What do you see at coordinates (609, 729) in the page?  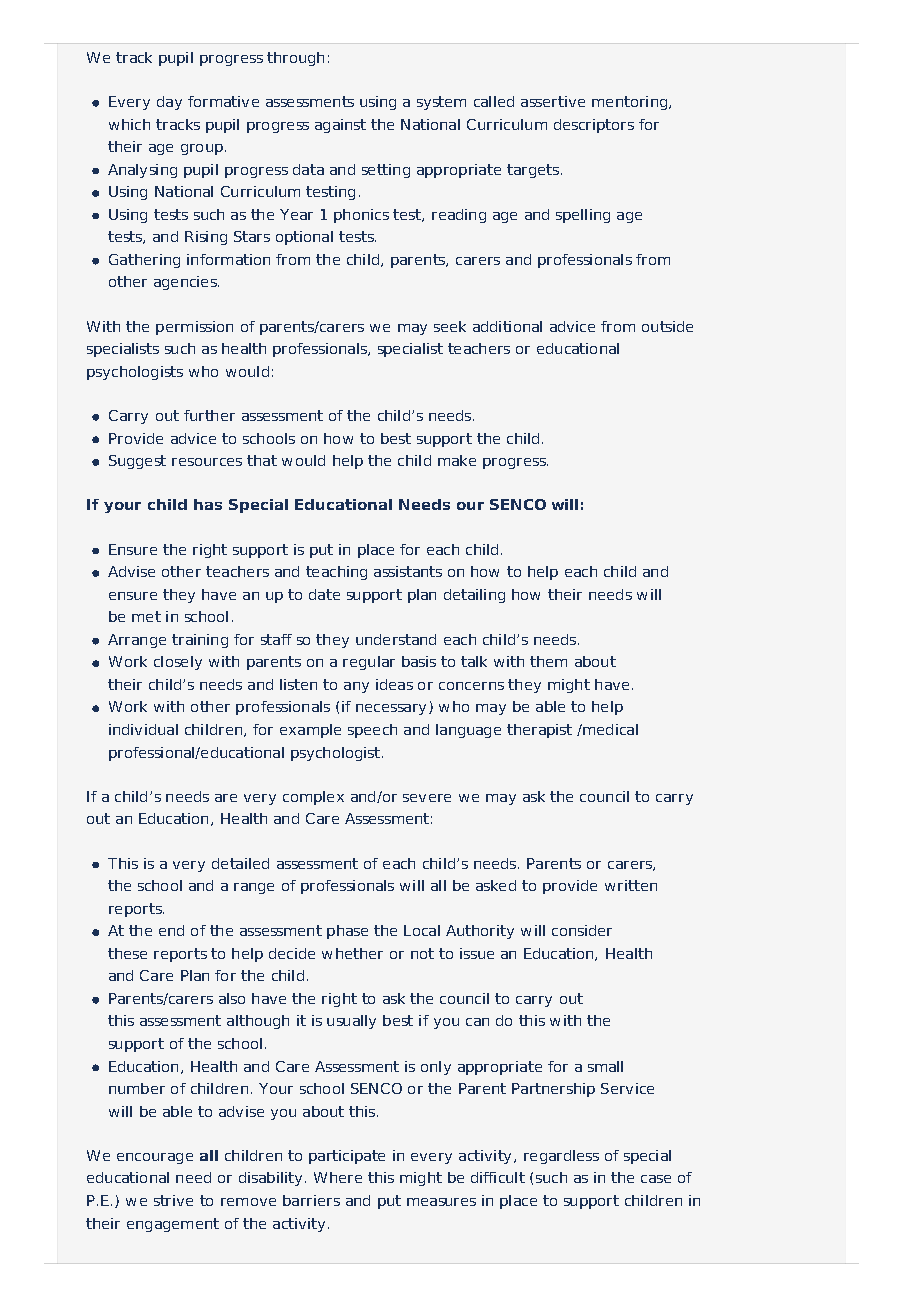 I see `medical` at bounding box center [609, 729].
